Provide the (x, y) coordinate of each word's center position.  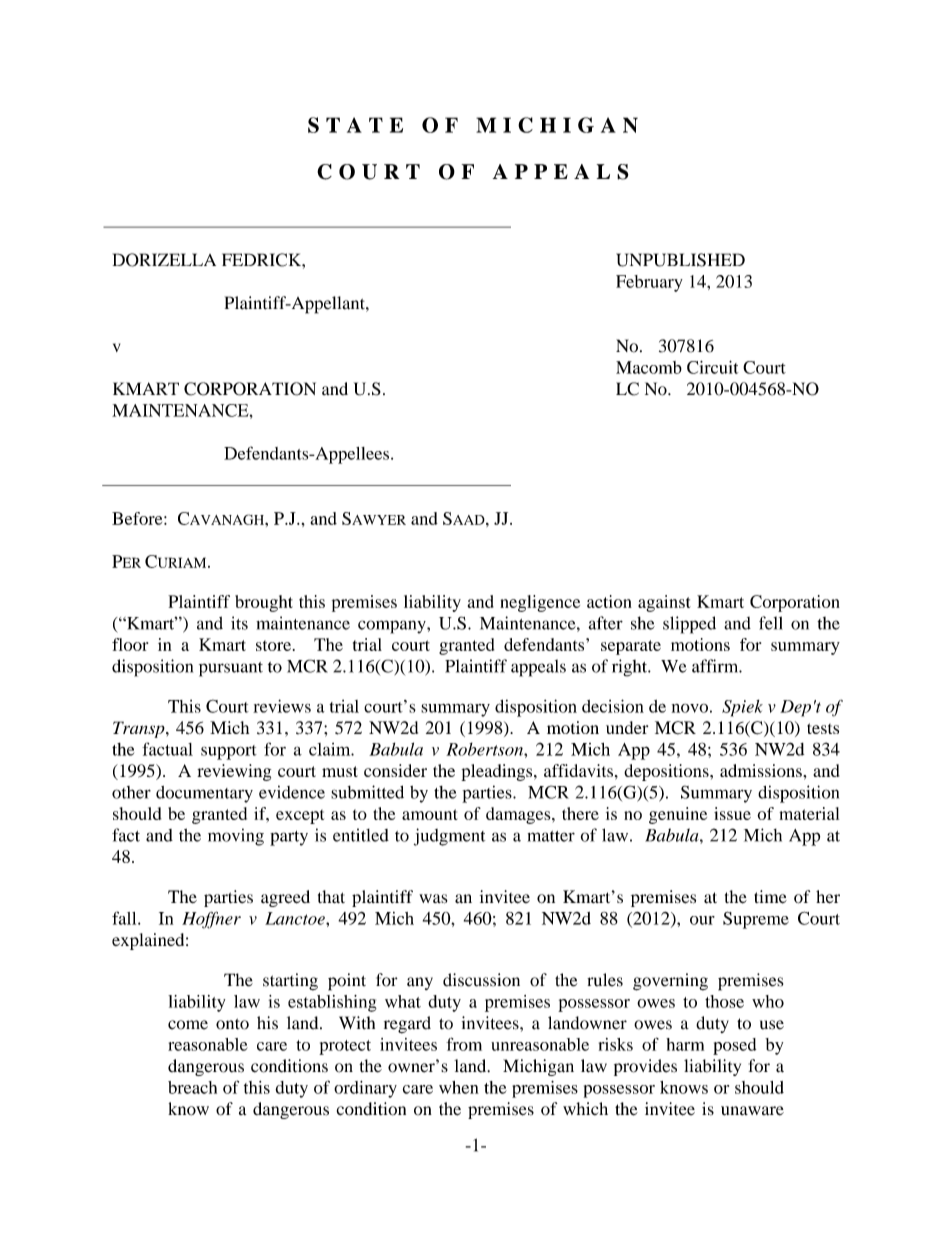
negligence (540, 603)
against (664, 603)
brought (264, 603)
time (770, 897)
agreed (285, 898)
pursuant (231, 669)
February (649, 283)
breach (192, 1087)
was (433, 899)
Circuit (712, 367)
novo (690, 708)
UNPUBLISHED (680, 260)
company (393, 627)
